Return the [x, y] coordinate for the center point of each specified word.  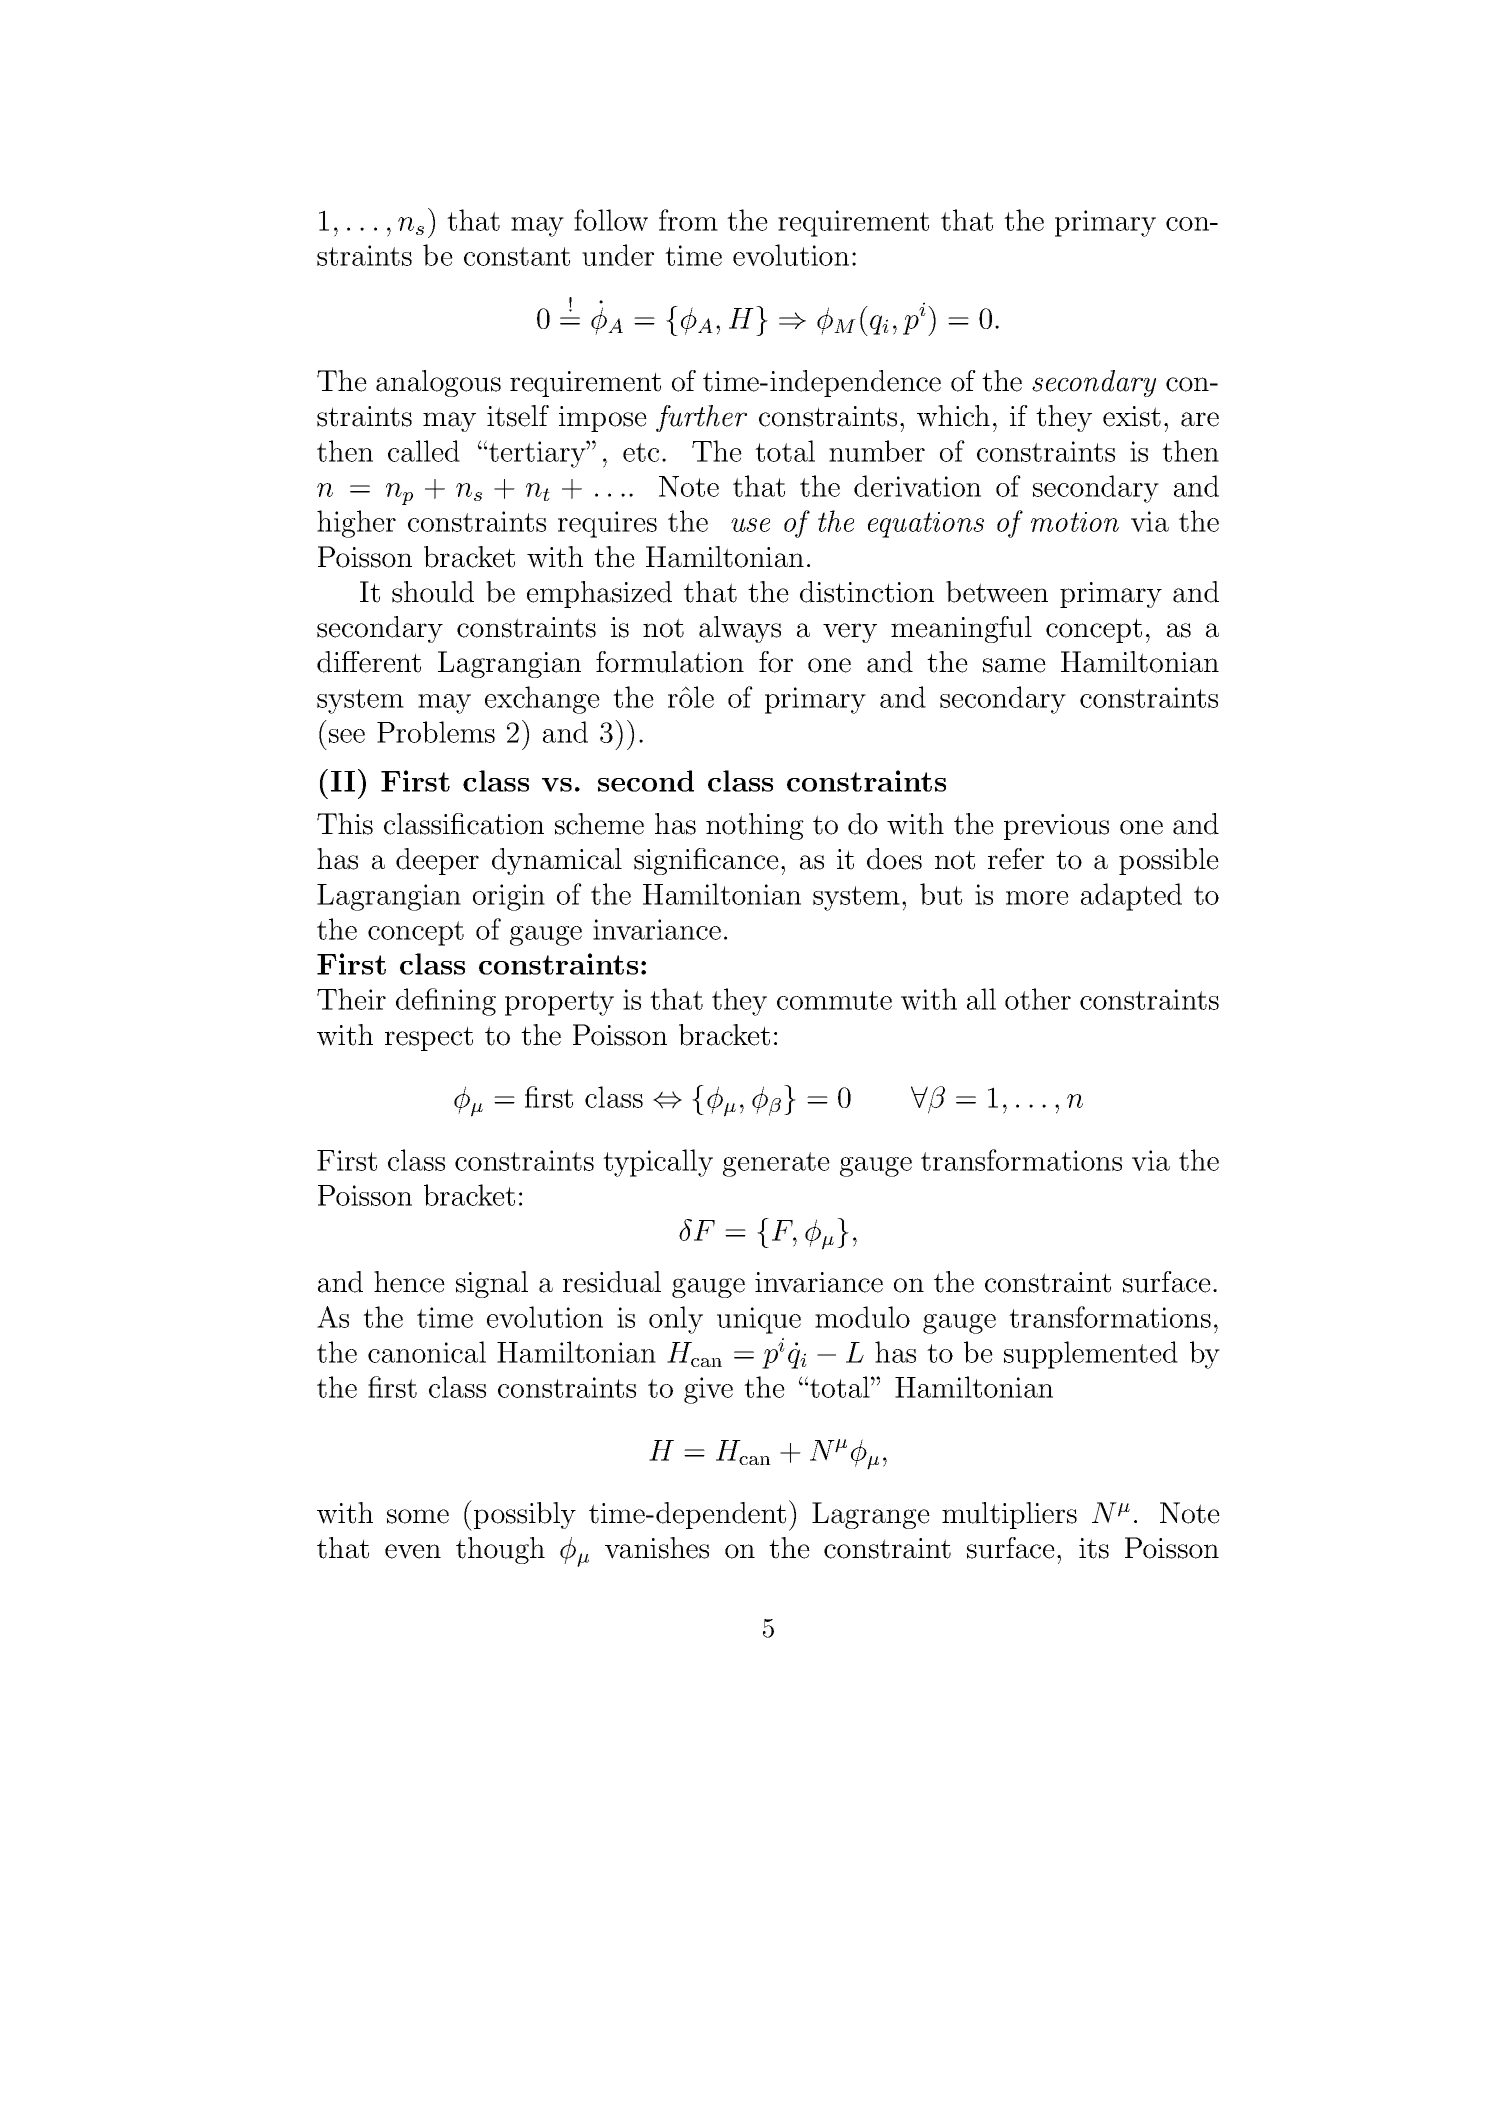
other [1038, 999]
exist [1132, 416]
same [1014, 665]
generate [776, 1164]
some [418, 1516]
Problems [436, 732]
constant [517, 256]
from [688, 220]
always [740, 629]
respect [429, 1038]
